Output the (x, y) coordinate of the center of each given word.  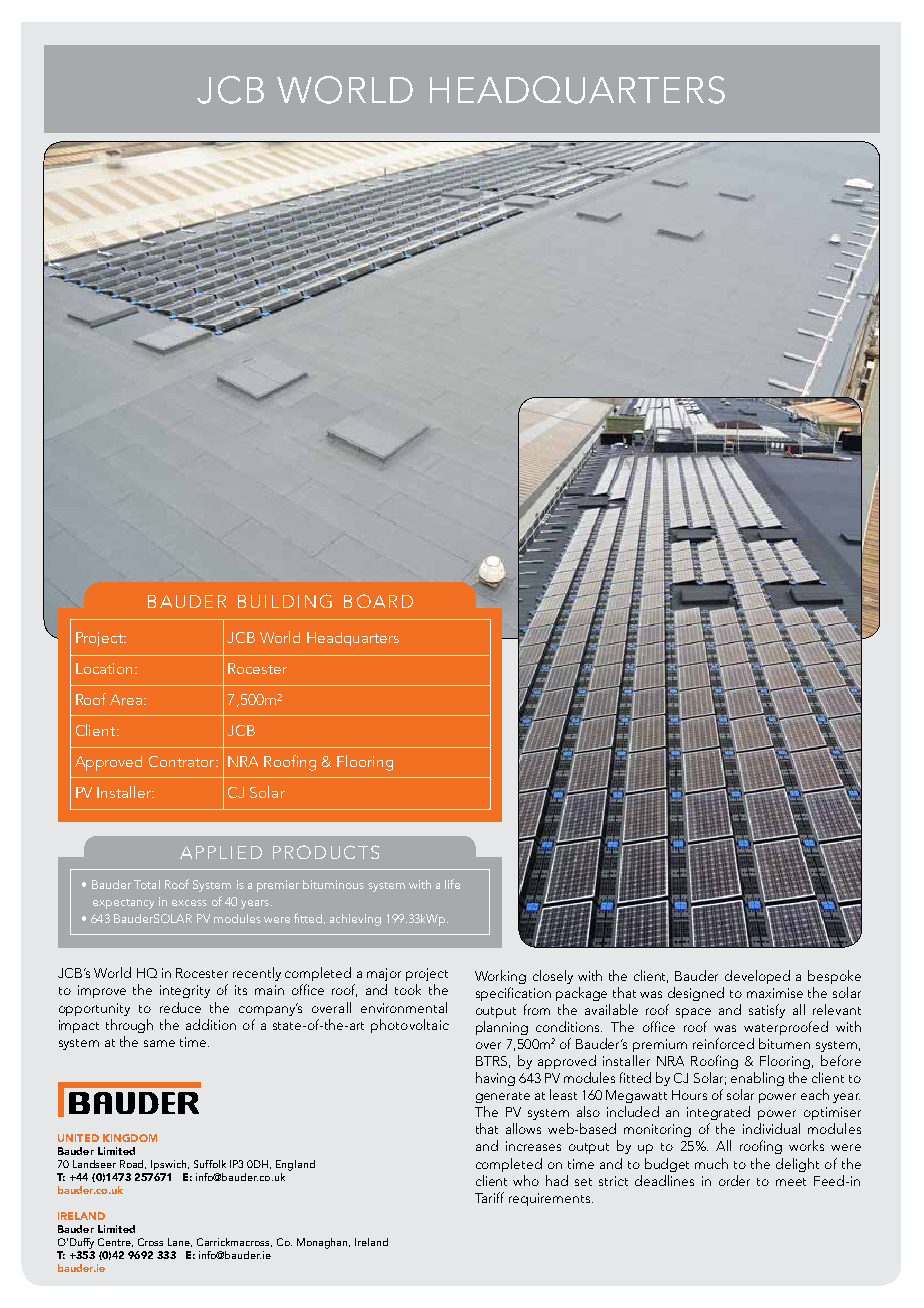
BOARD (378, 601)
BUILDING (285, 601)
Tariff (489, 1197)
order (734, 1180)
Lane (180, 1242)
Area (127, 699)
